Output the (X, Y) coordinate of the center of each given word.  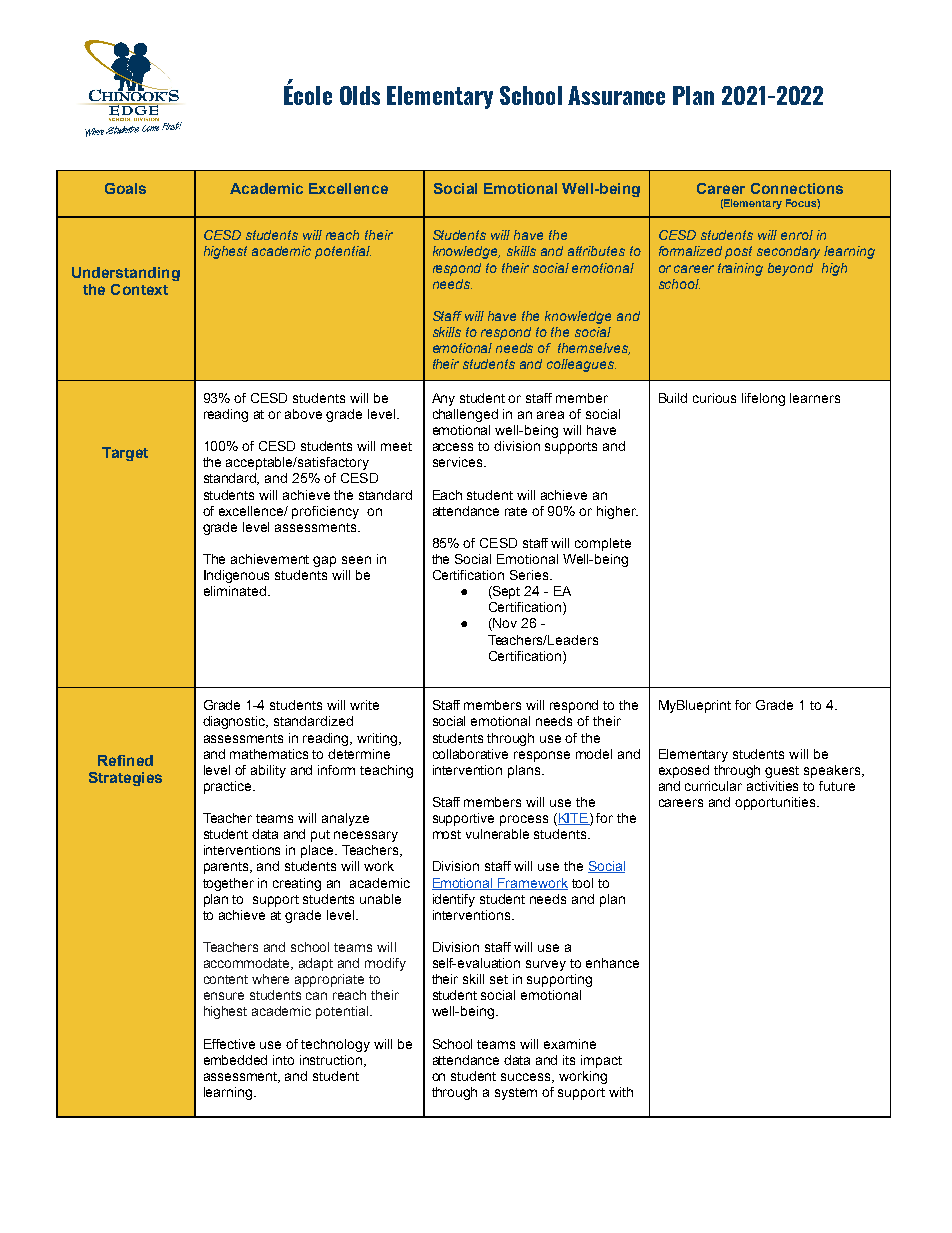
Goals (125, 188)
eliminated (235, 591)
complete (603, 544)
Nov (504, 624)
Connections (797, 188)
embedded (235, 1060)
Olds (360, 95)
